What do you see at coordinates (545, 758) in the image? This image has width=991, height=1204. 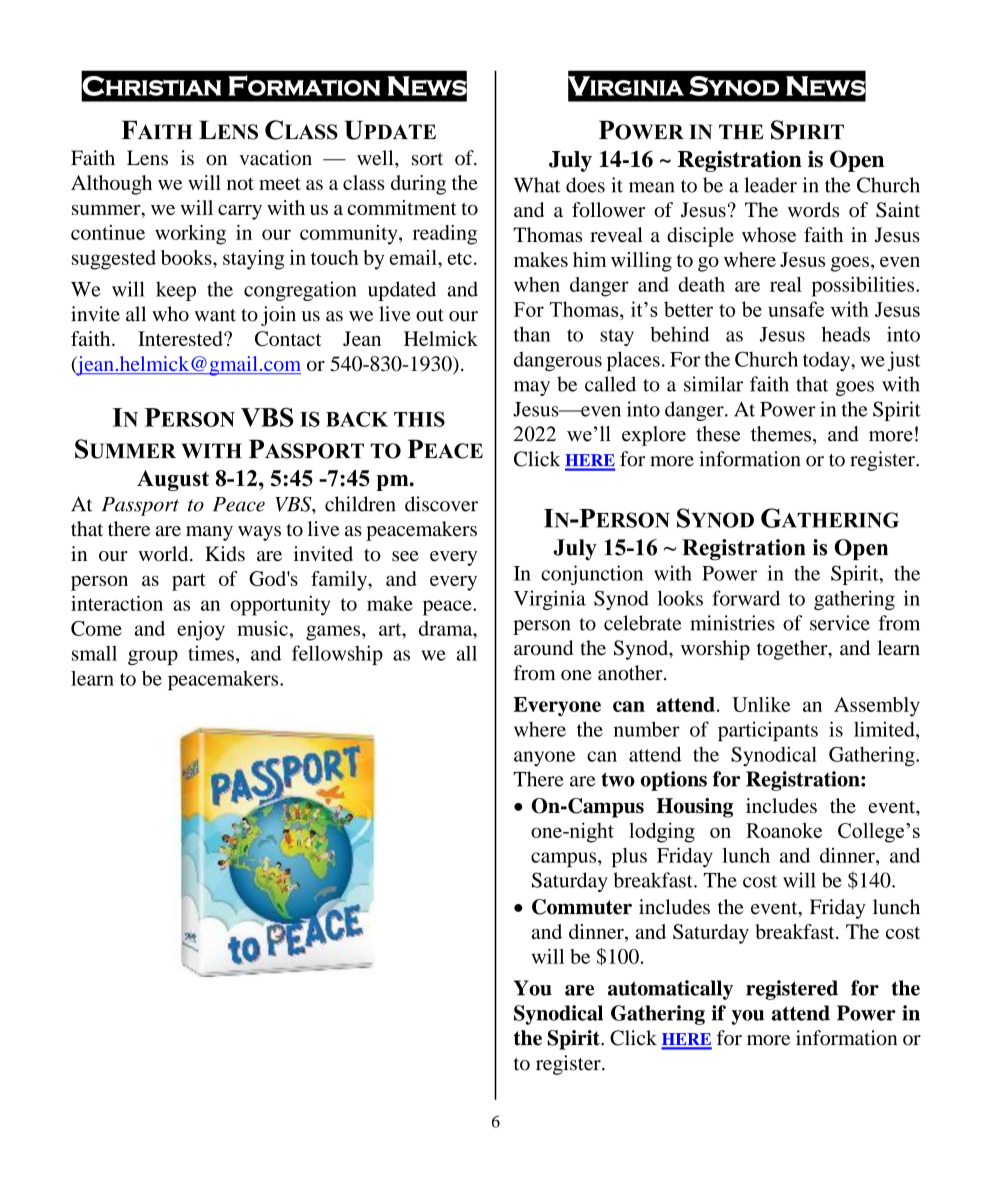 I see `anyone` at bounding box center [545, 758].
